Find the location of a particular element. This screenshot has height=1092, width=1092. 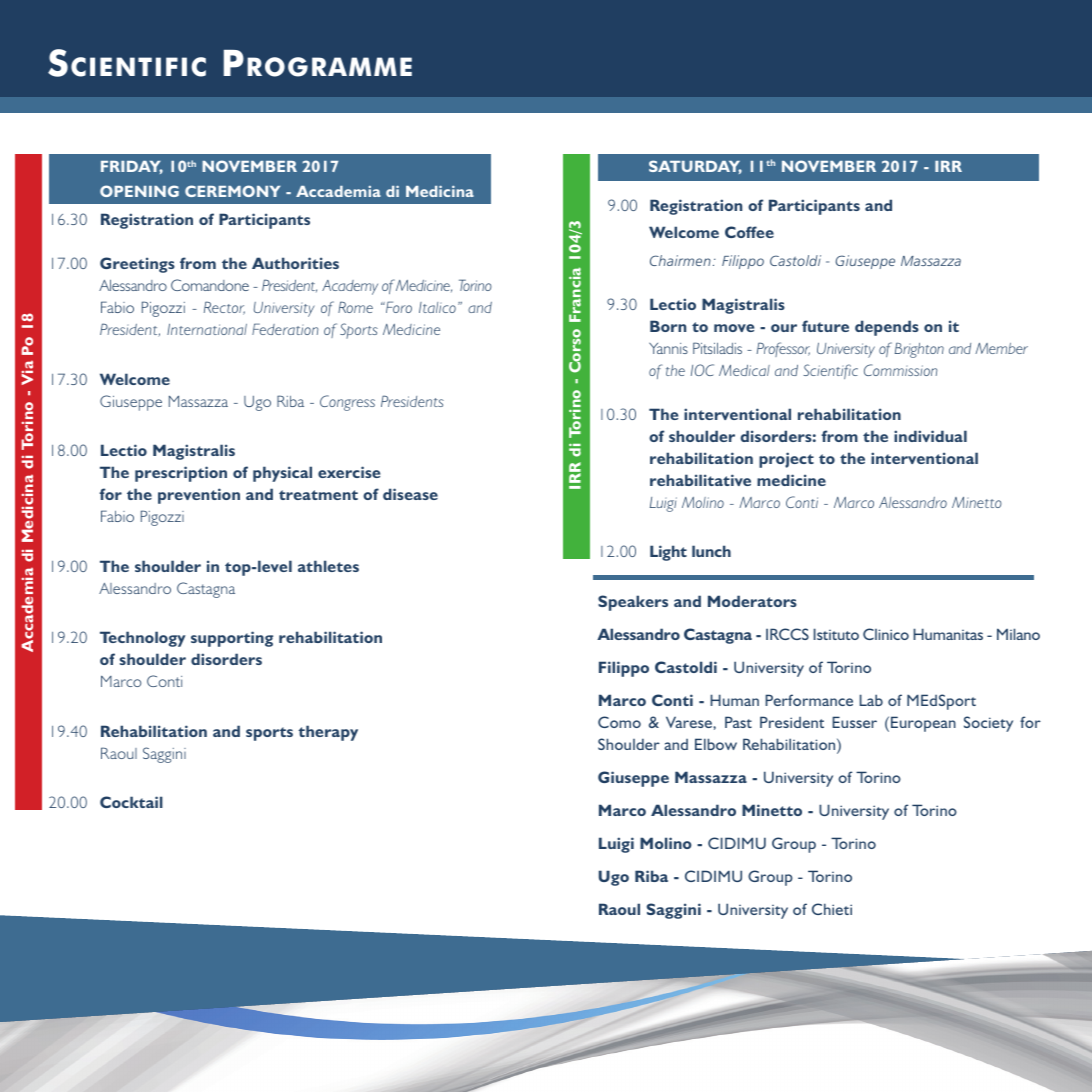

Congress is located at coordinates (347, 403).
